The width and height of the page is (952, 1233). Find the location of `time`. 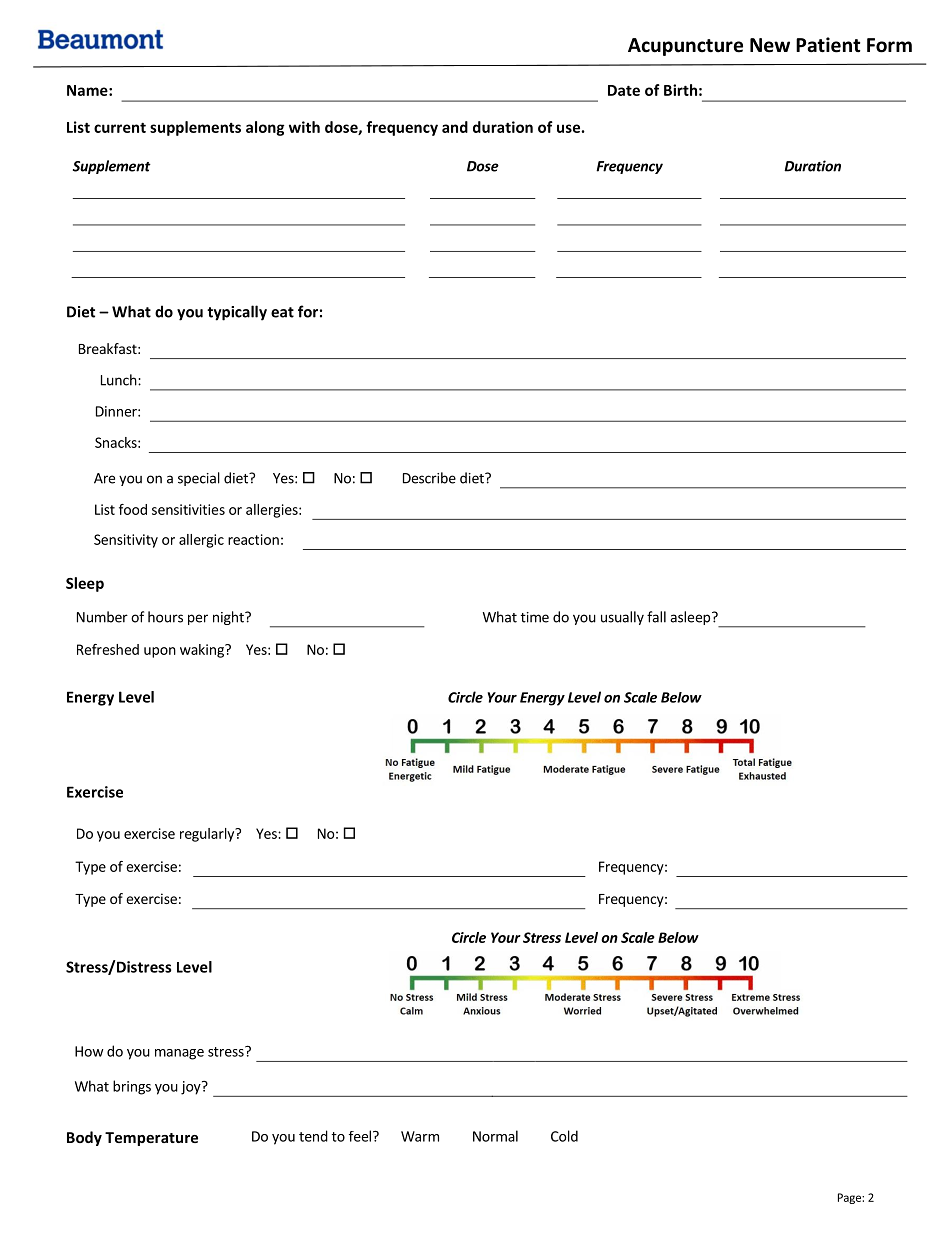

time is located at coordinates (535, 617).
